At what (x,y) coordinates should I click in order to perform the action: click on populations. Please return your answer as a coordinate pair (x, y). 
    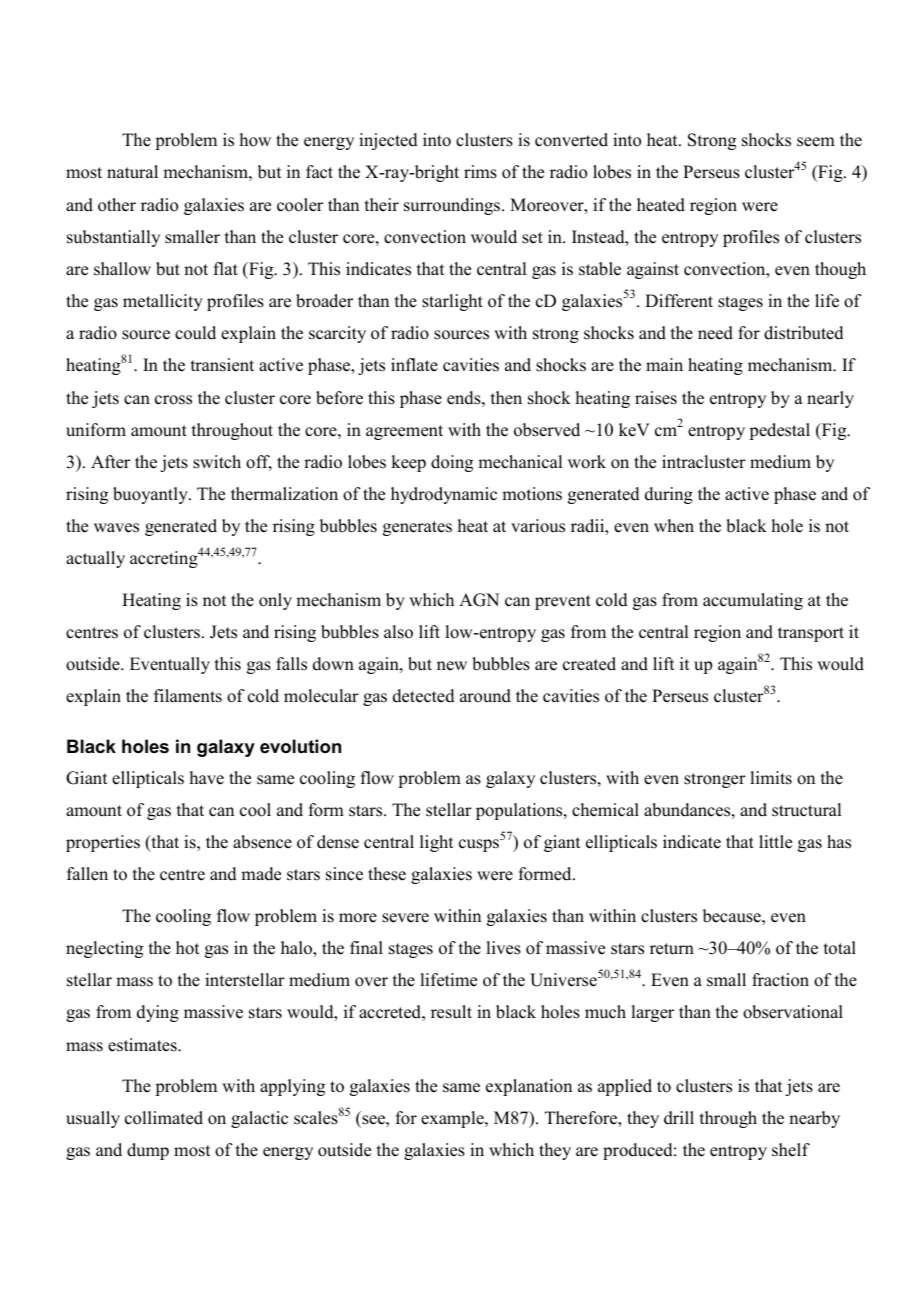
    Looking at the image, I should click on (520, 811).
